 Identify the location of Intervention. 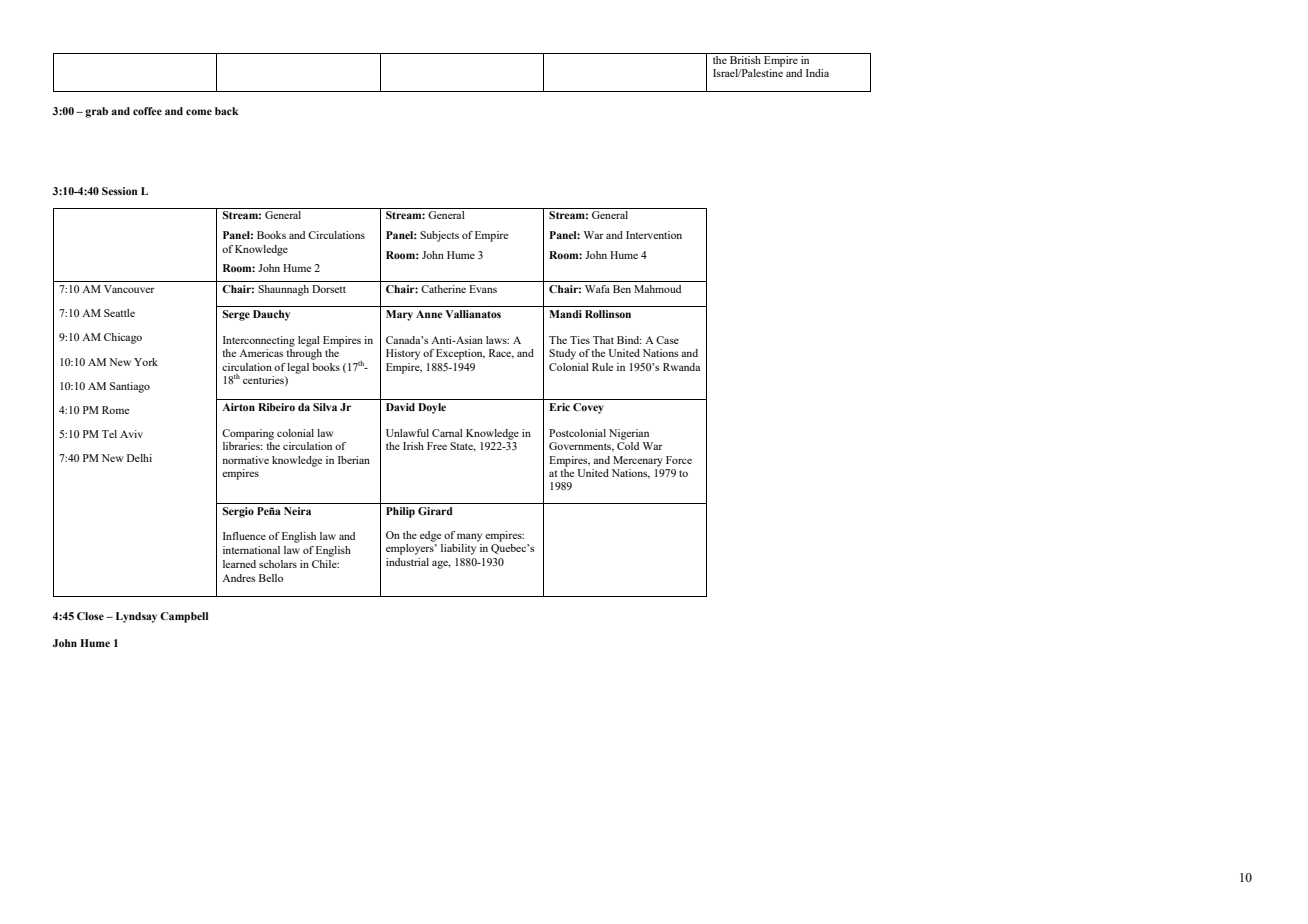
(654, 235).
